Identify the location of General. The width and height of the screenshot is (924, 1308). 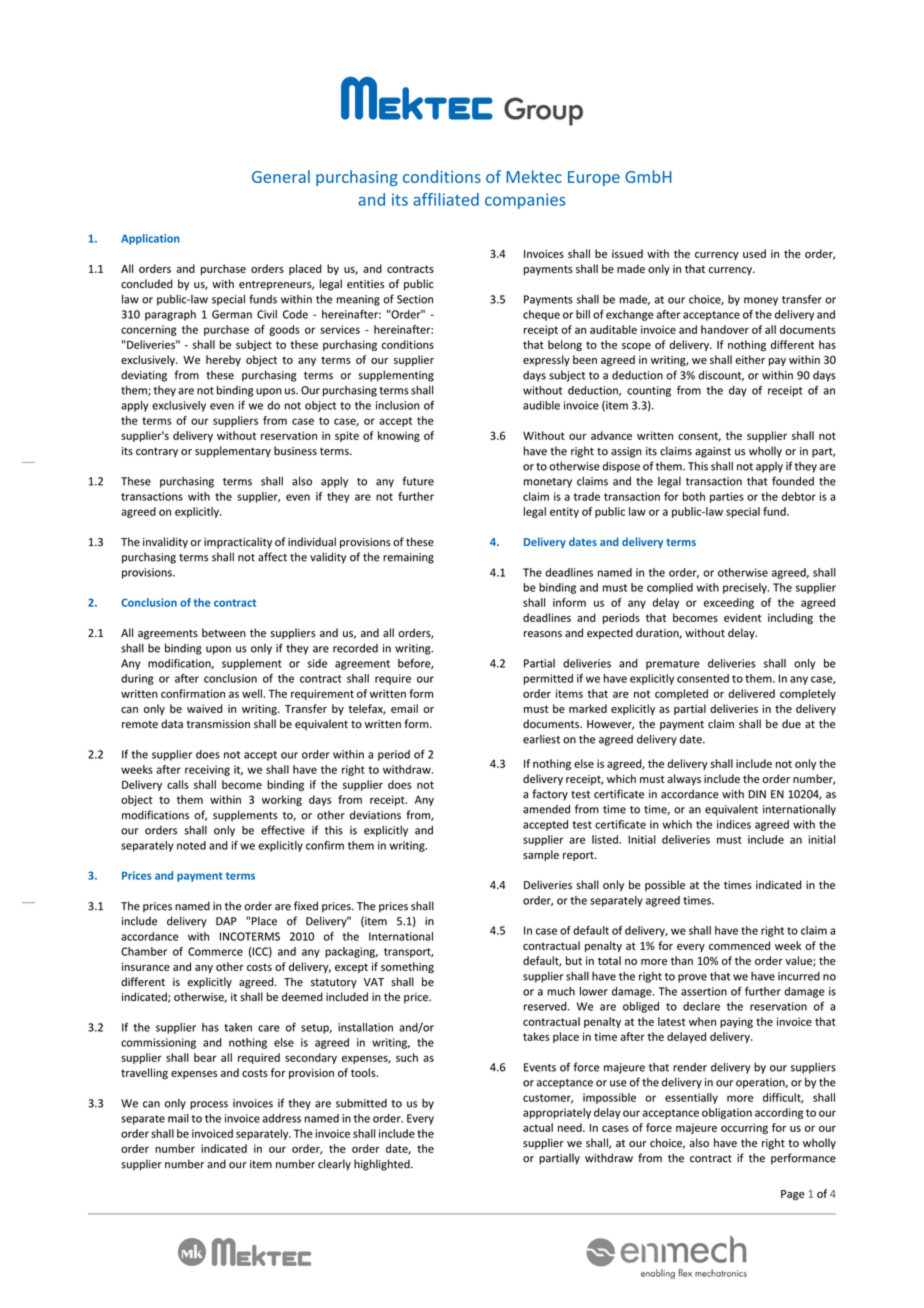
(281, 176).
